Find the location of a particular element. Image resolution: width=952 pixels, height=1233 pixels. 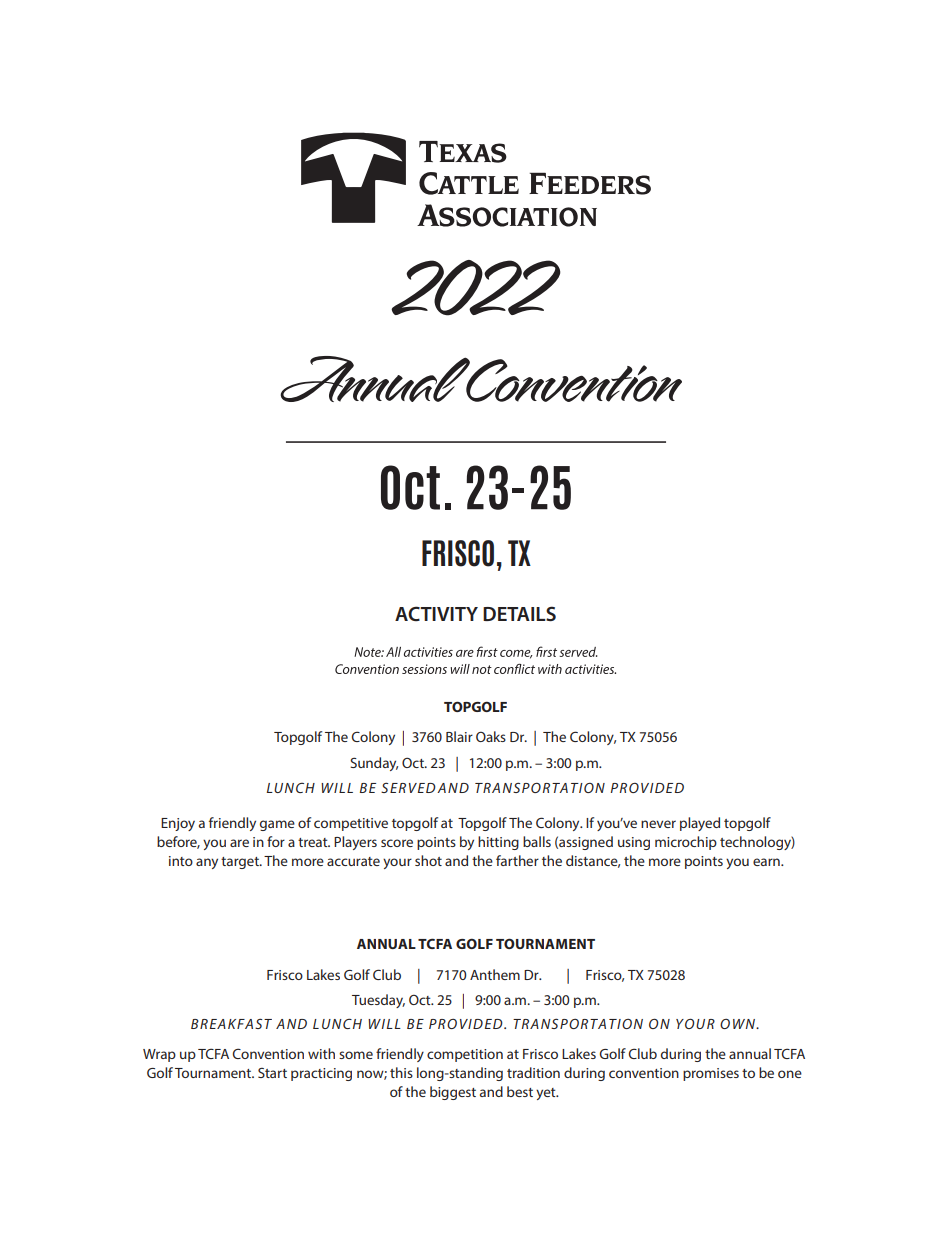

promises is located at coordinates (711, 1074).
